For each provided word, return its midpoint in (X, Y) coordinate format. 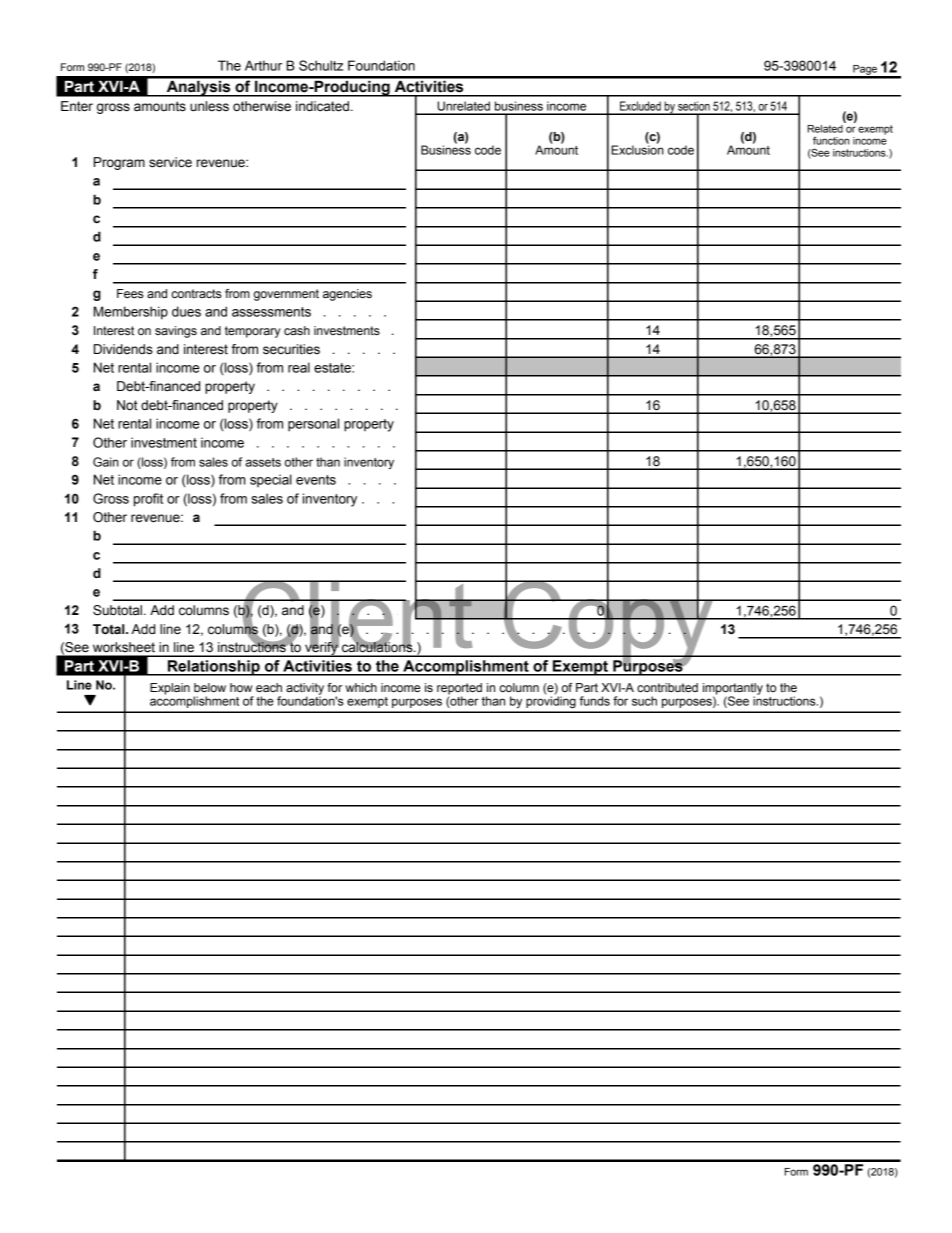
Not (127, 405)
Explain (170, 689)
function (831, 140)
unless (209, 106)
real (299, 367)
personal (313, 425)
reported (459, 690)
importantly (733, 690)
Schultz (321, 65)
